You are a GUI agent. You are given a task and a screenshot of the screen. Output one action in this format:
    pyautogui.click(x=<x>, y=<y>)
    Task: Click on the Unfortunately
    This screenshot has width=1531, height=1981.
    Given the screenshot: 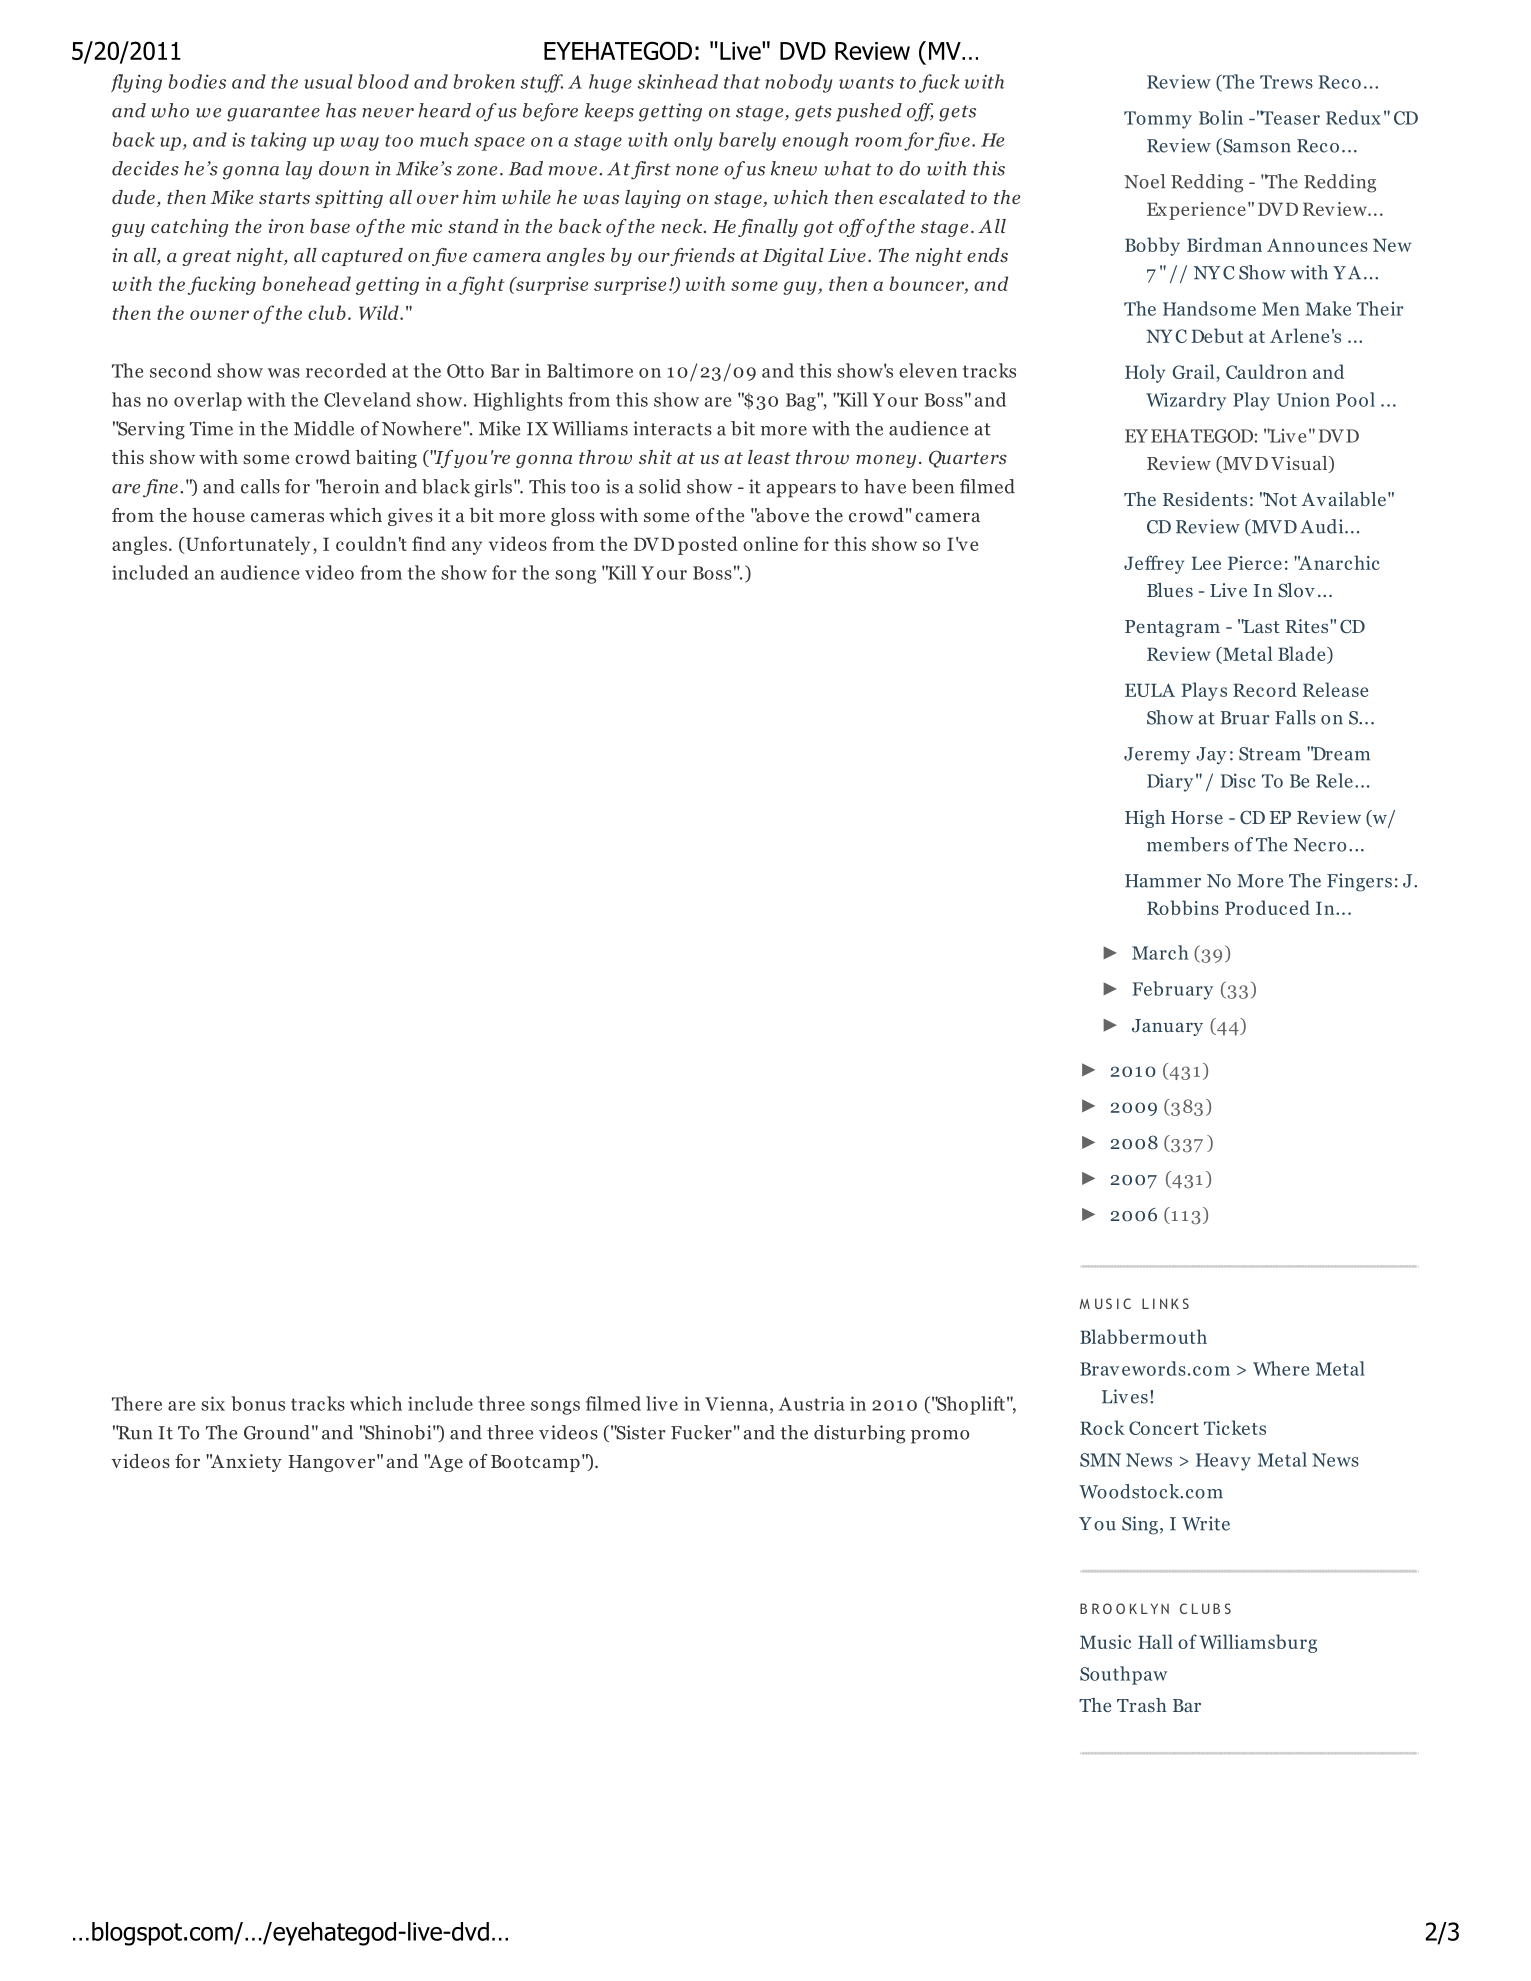 What is the action you would take?
    pyautogui.click(x=246, y=545)
